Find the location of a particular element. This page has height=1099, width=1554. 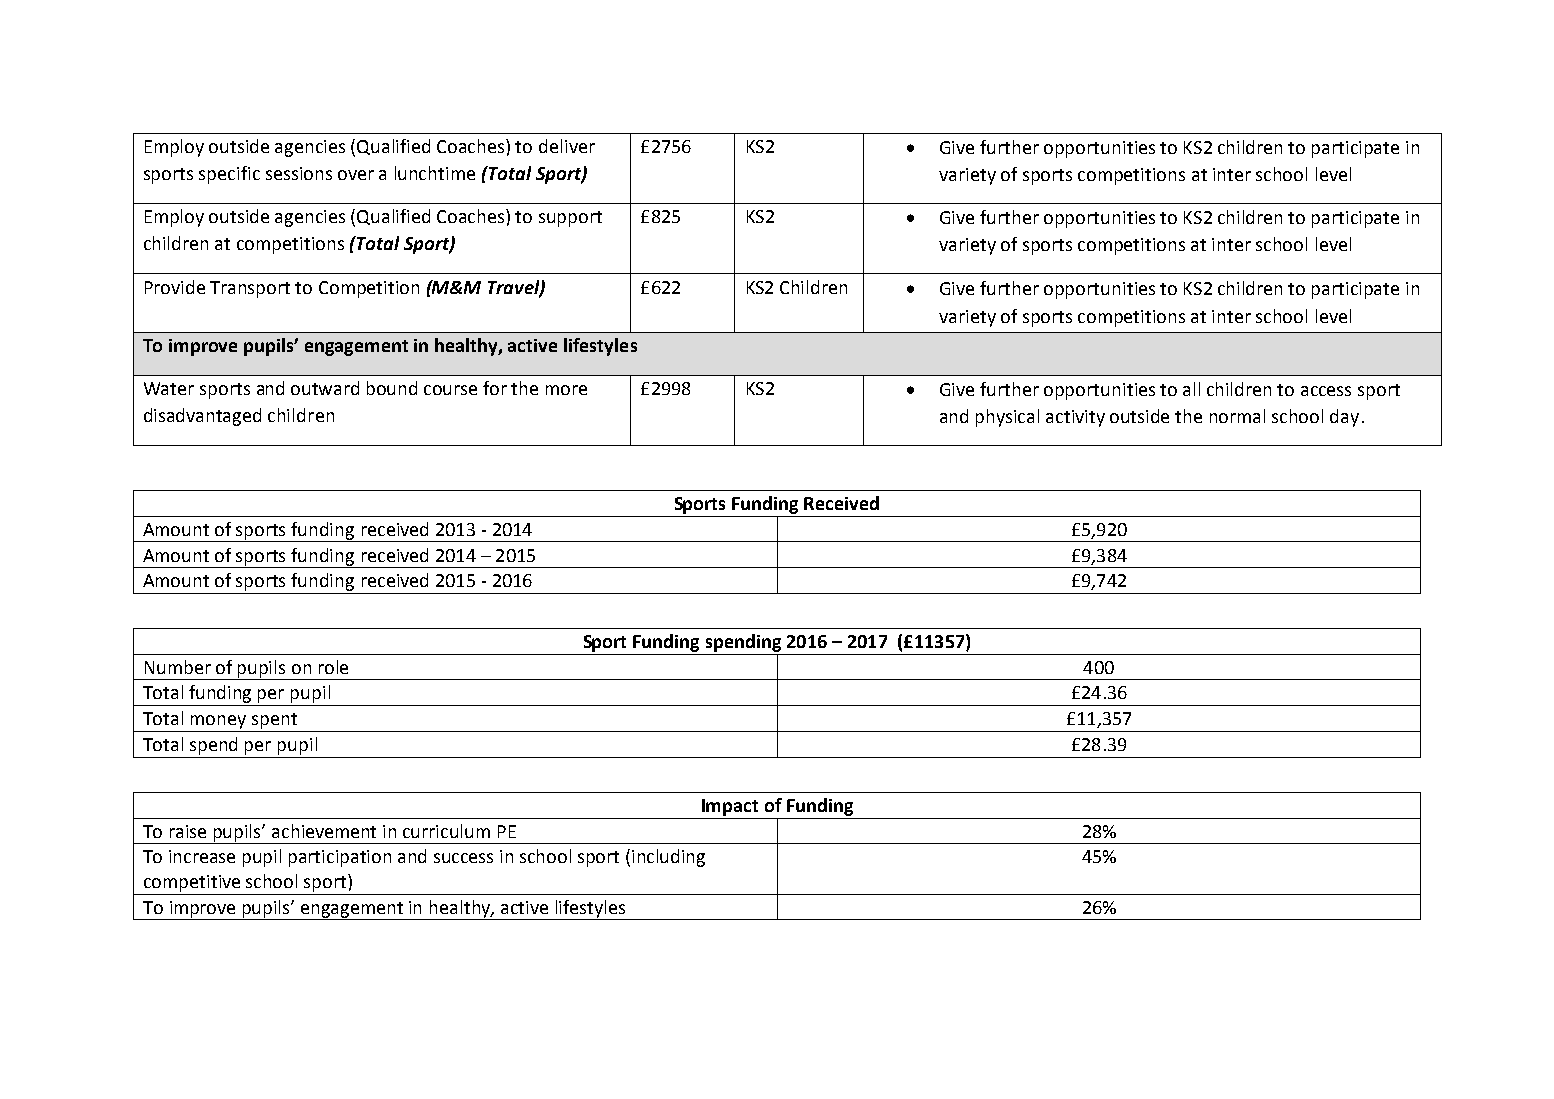

more is located at coordinates (566, 390).
